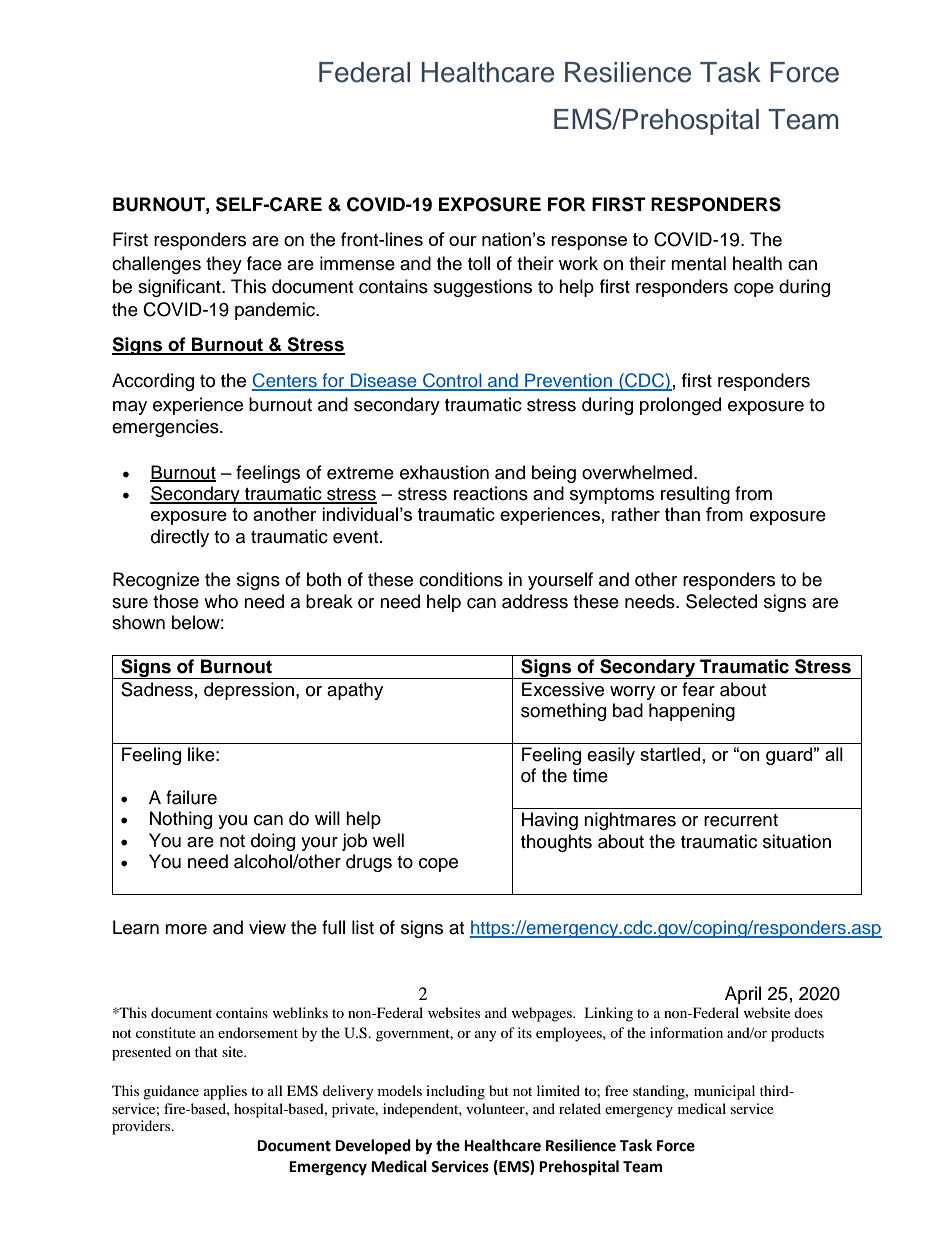 The height and width of the page is (1233, 952). I want to click on toll, so click(479, 263).
